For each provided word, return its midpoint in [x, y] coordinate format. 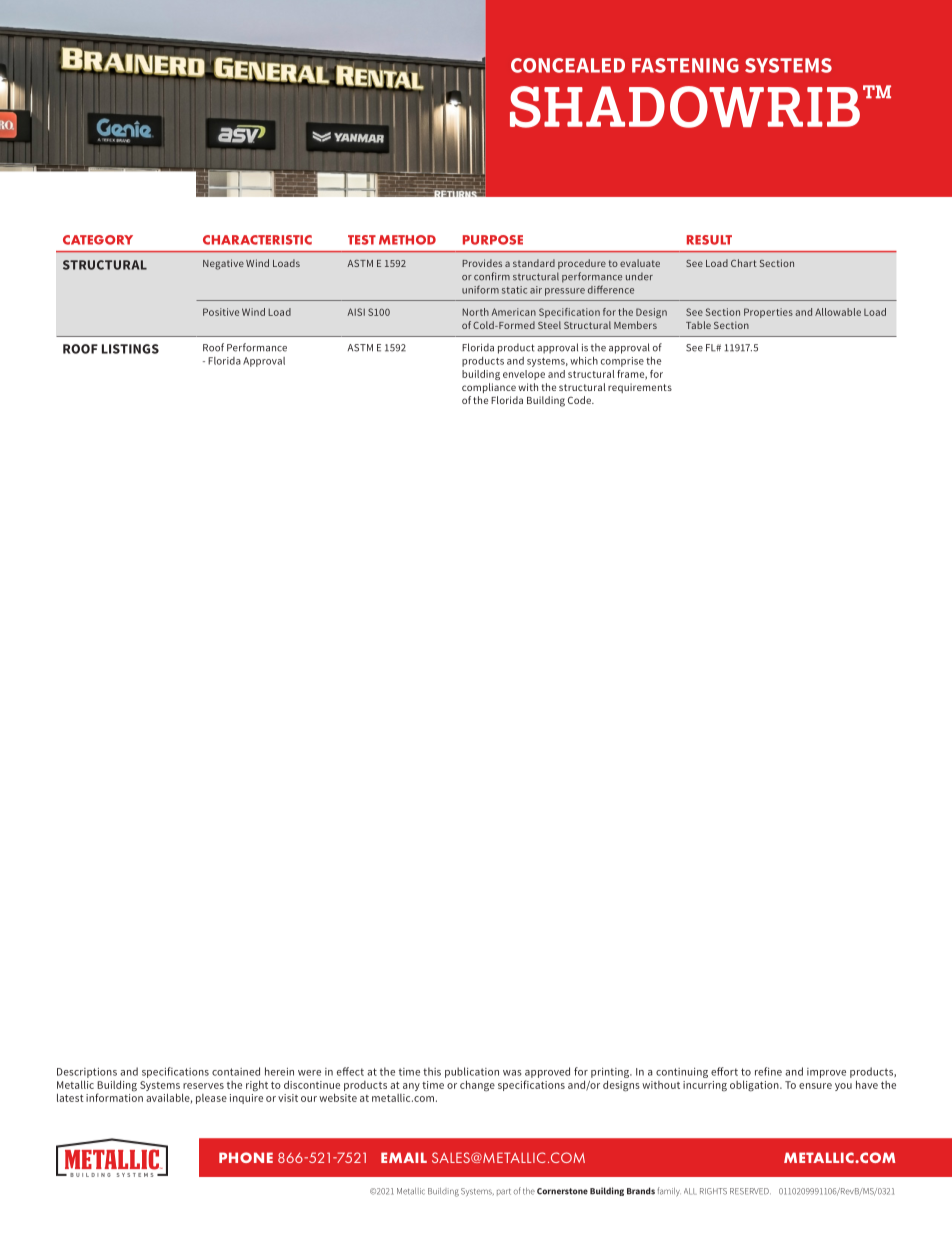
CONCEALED [568, 65]
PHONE [246, 1157]
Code [580, 400]
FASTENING [685, 65]
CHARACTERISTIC [257, 240]
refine [768, 1071]
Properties [768, 313]
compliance [489, 388]
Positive [221, 312]
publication [472, 1072]
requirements [640, 388]
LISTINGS [130, 349]
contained [236, 1071]
